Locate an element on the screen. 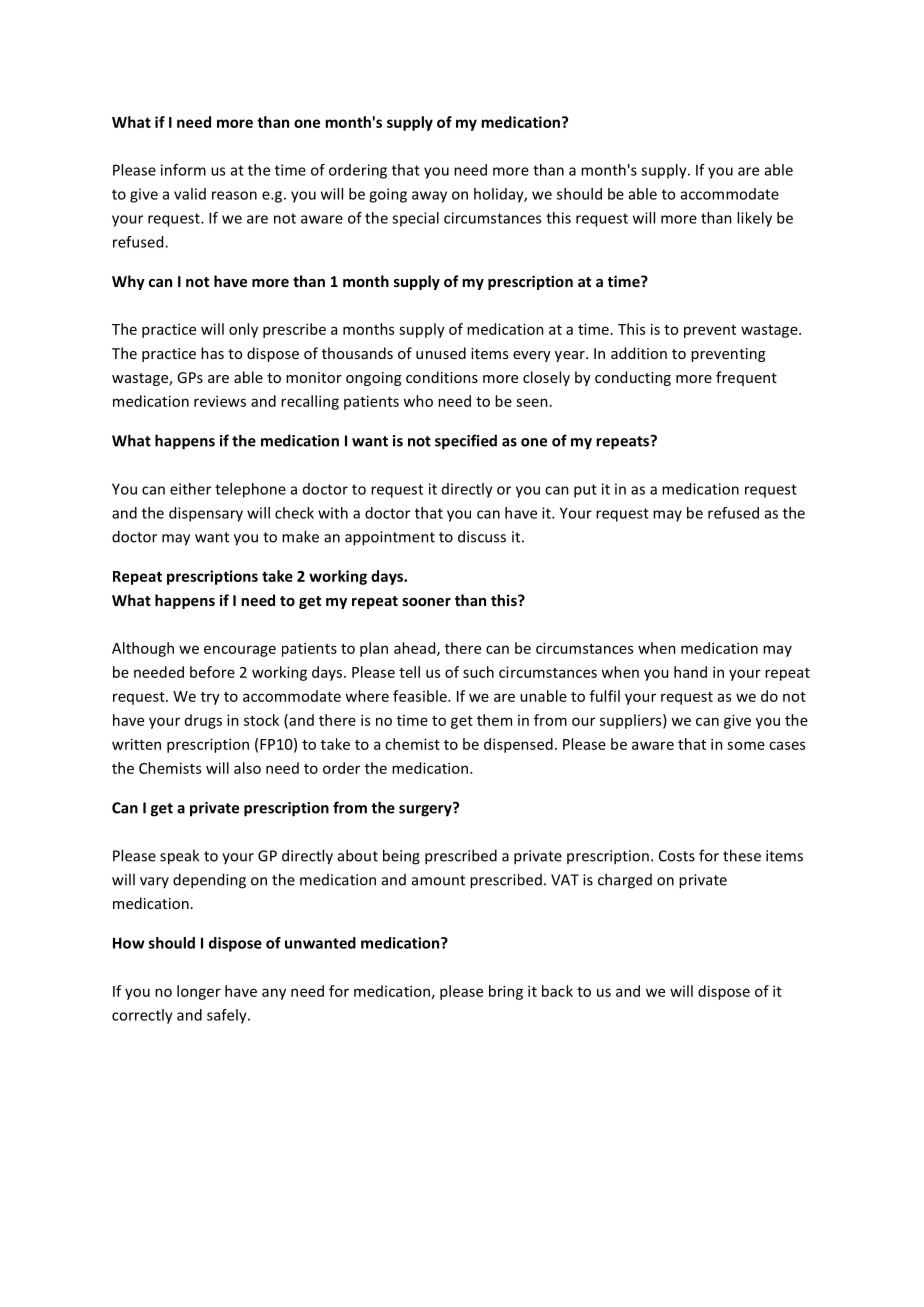 This screenshot has height=1307, width=924. longer is located at coordinates (199, 992).
